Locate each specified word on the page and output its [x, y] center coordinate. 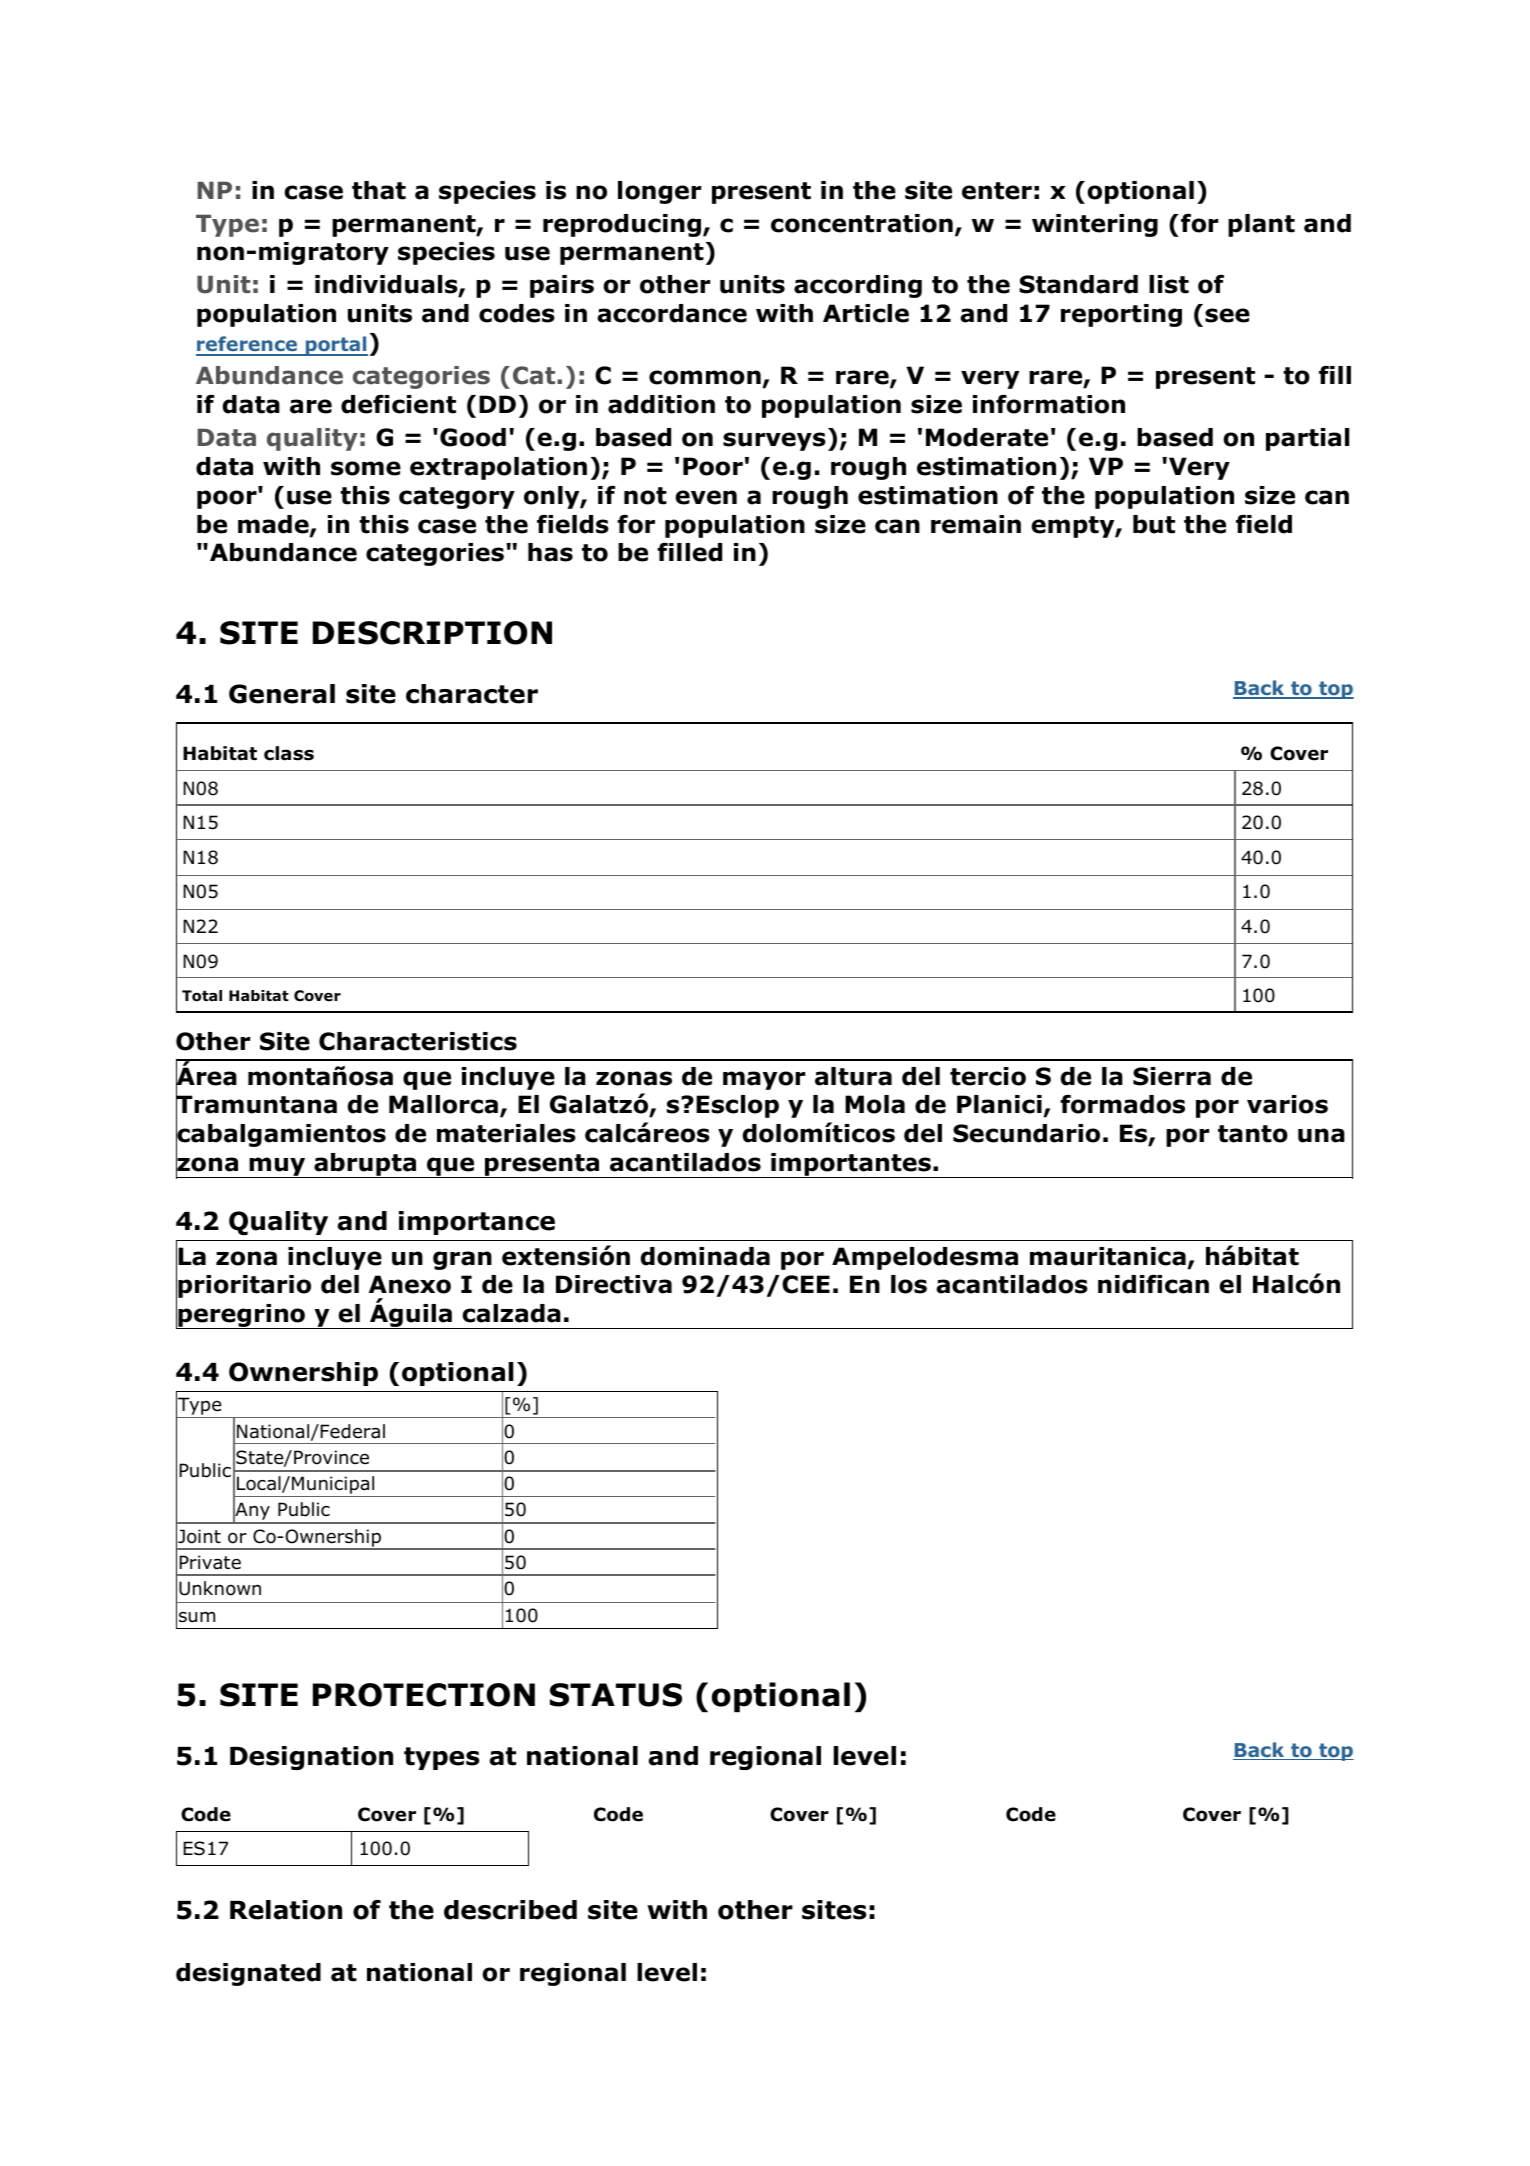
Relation [286, 1910]
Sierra [1172, 1076]
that [379, 190]
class [289, 753]
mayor [764, 1080]
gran [462, 1260]
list [1169, 284]
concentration [862, 223]
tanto [1253, 1134]
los [909, 1284]
